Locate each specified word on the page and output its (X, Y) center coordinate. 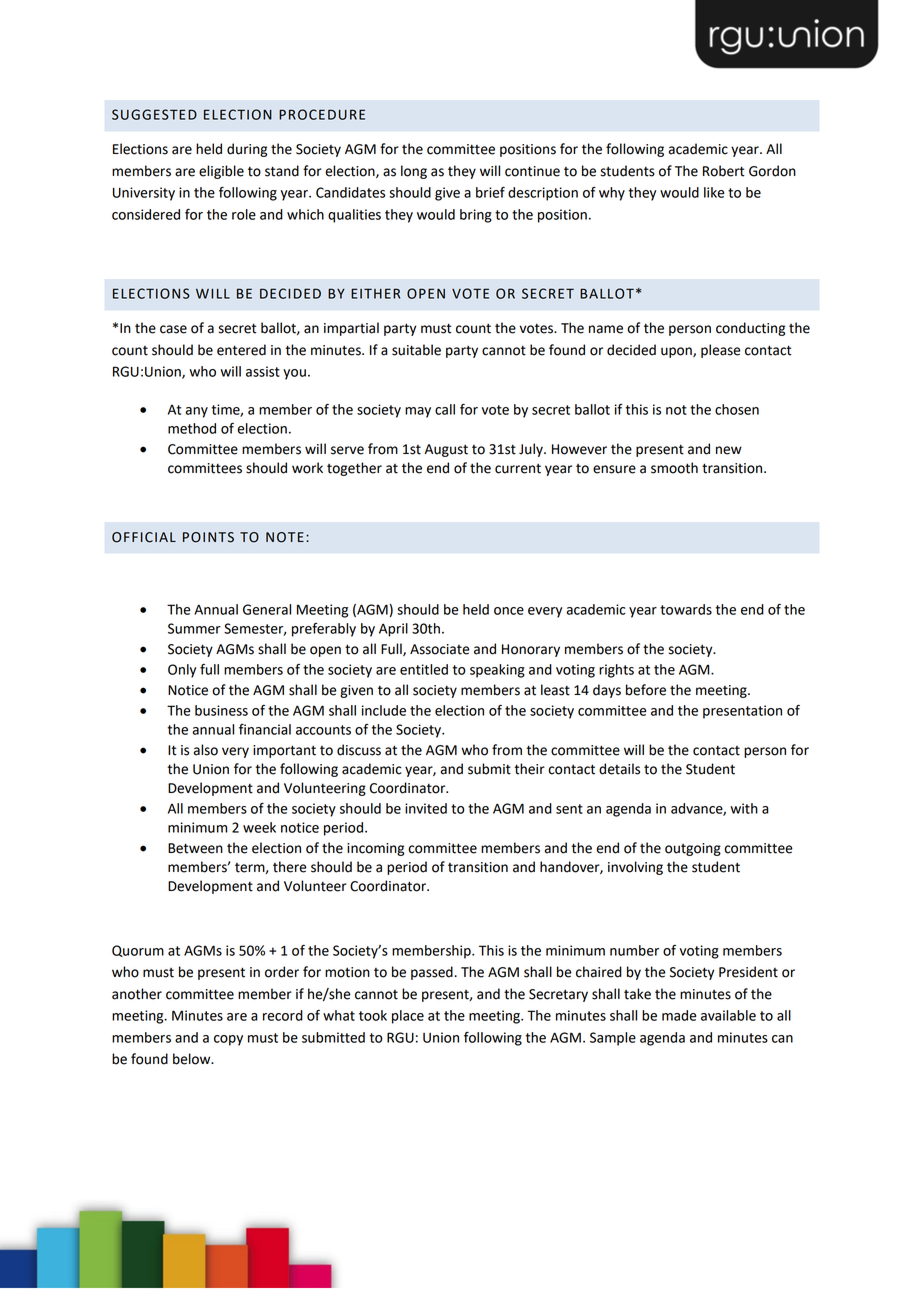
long (414, 172)
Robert (724, 171)
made (679, 1015)
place (408, 1017)
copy (228, 1040)
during (247, 150)
